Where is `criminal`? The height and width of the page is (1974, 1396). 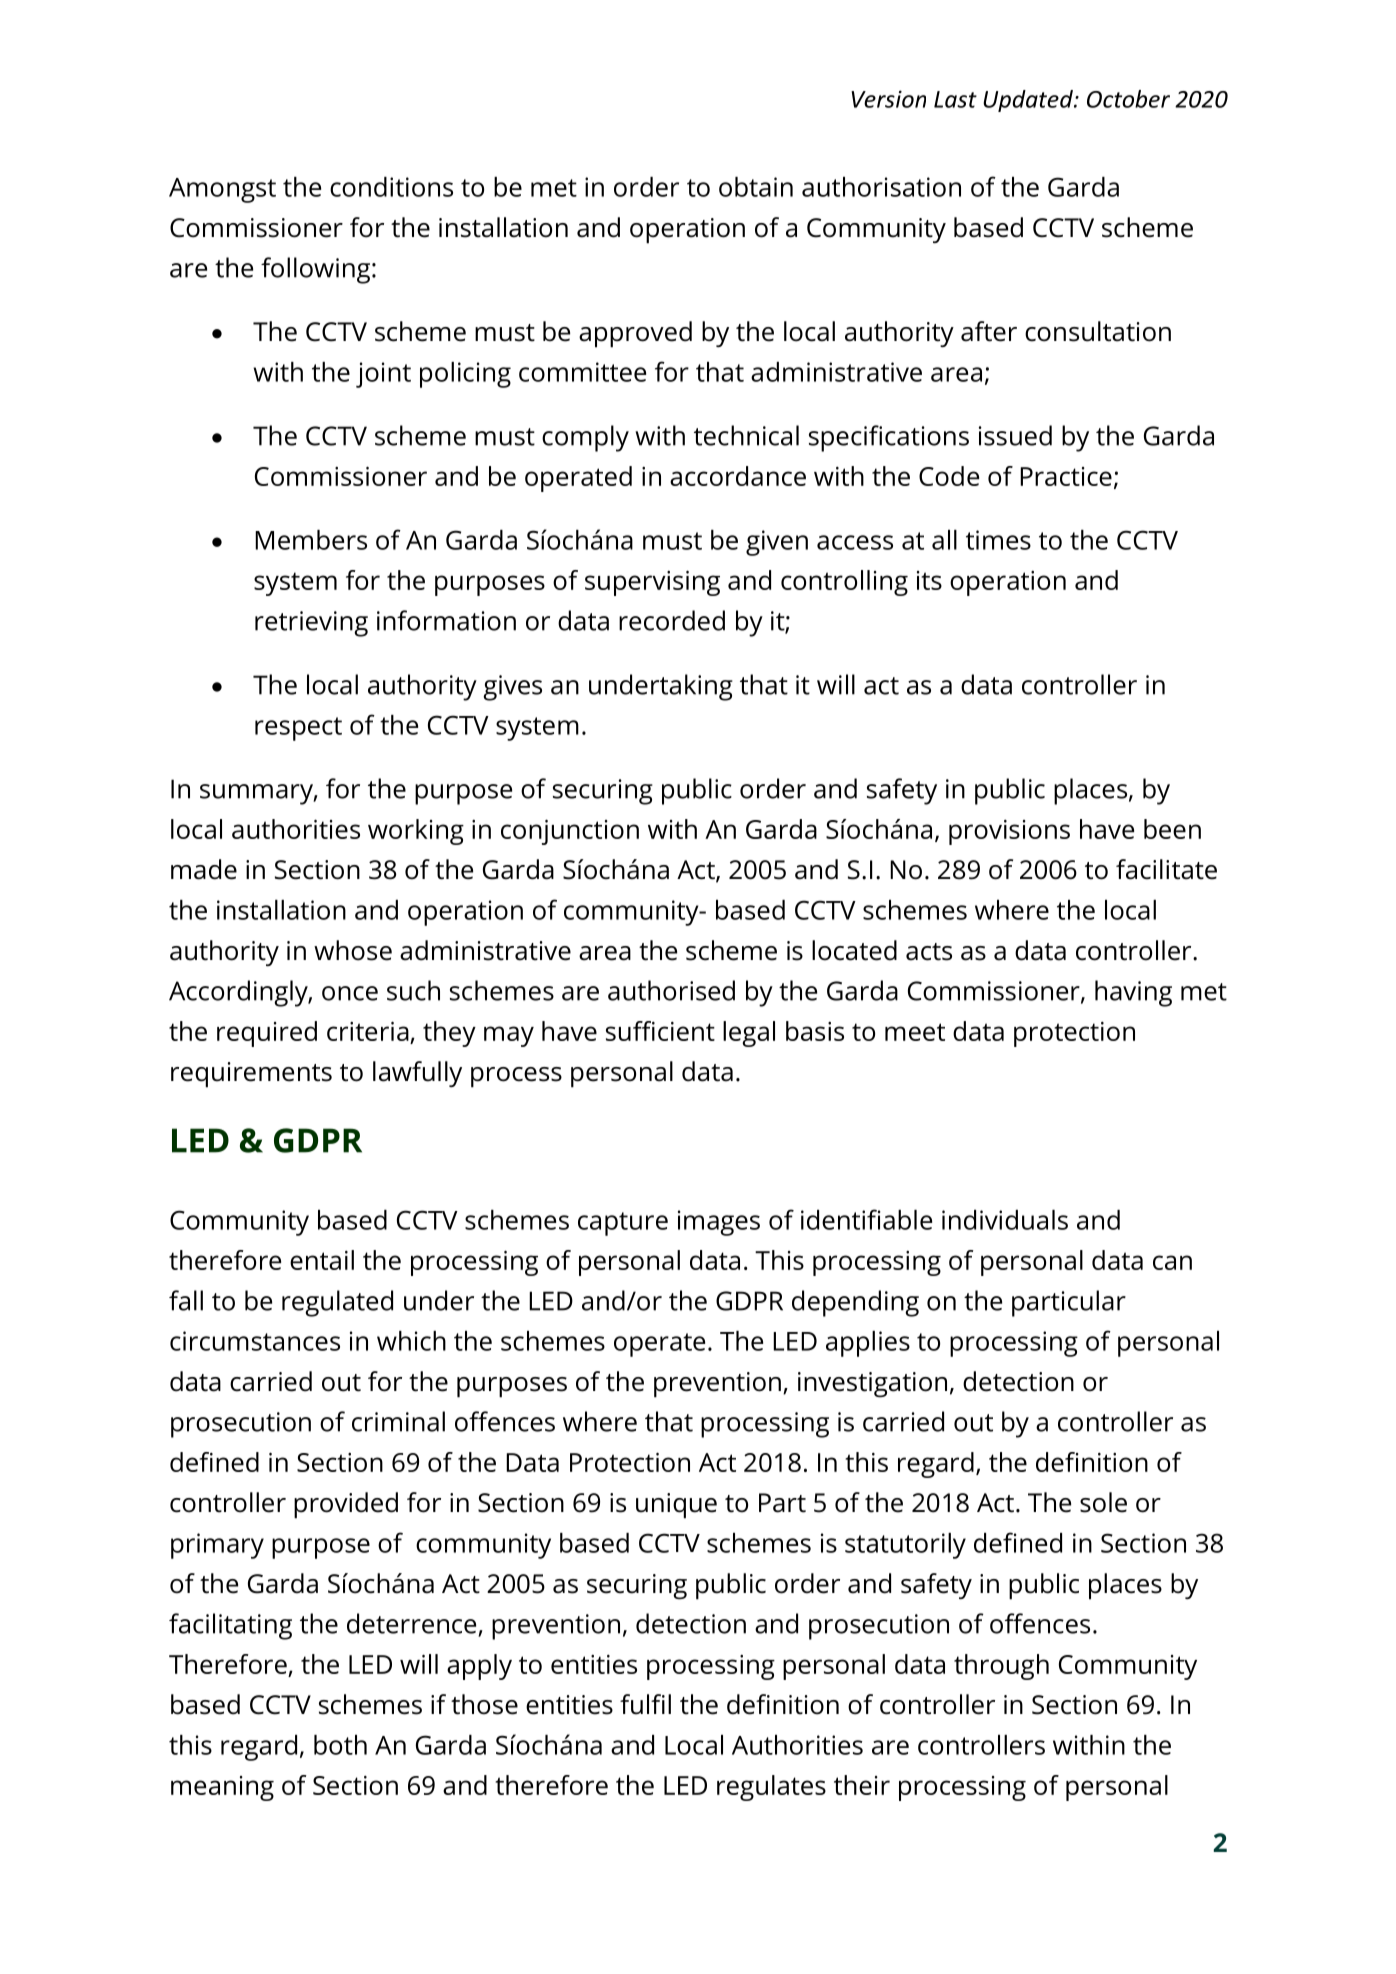
criminal is located at coordinates (398, 1421).
